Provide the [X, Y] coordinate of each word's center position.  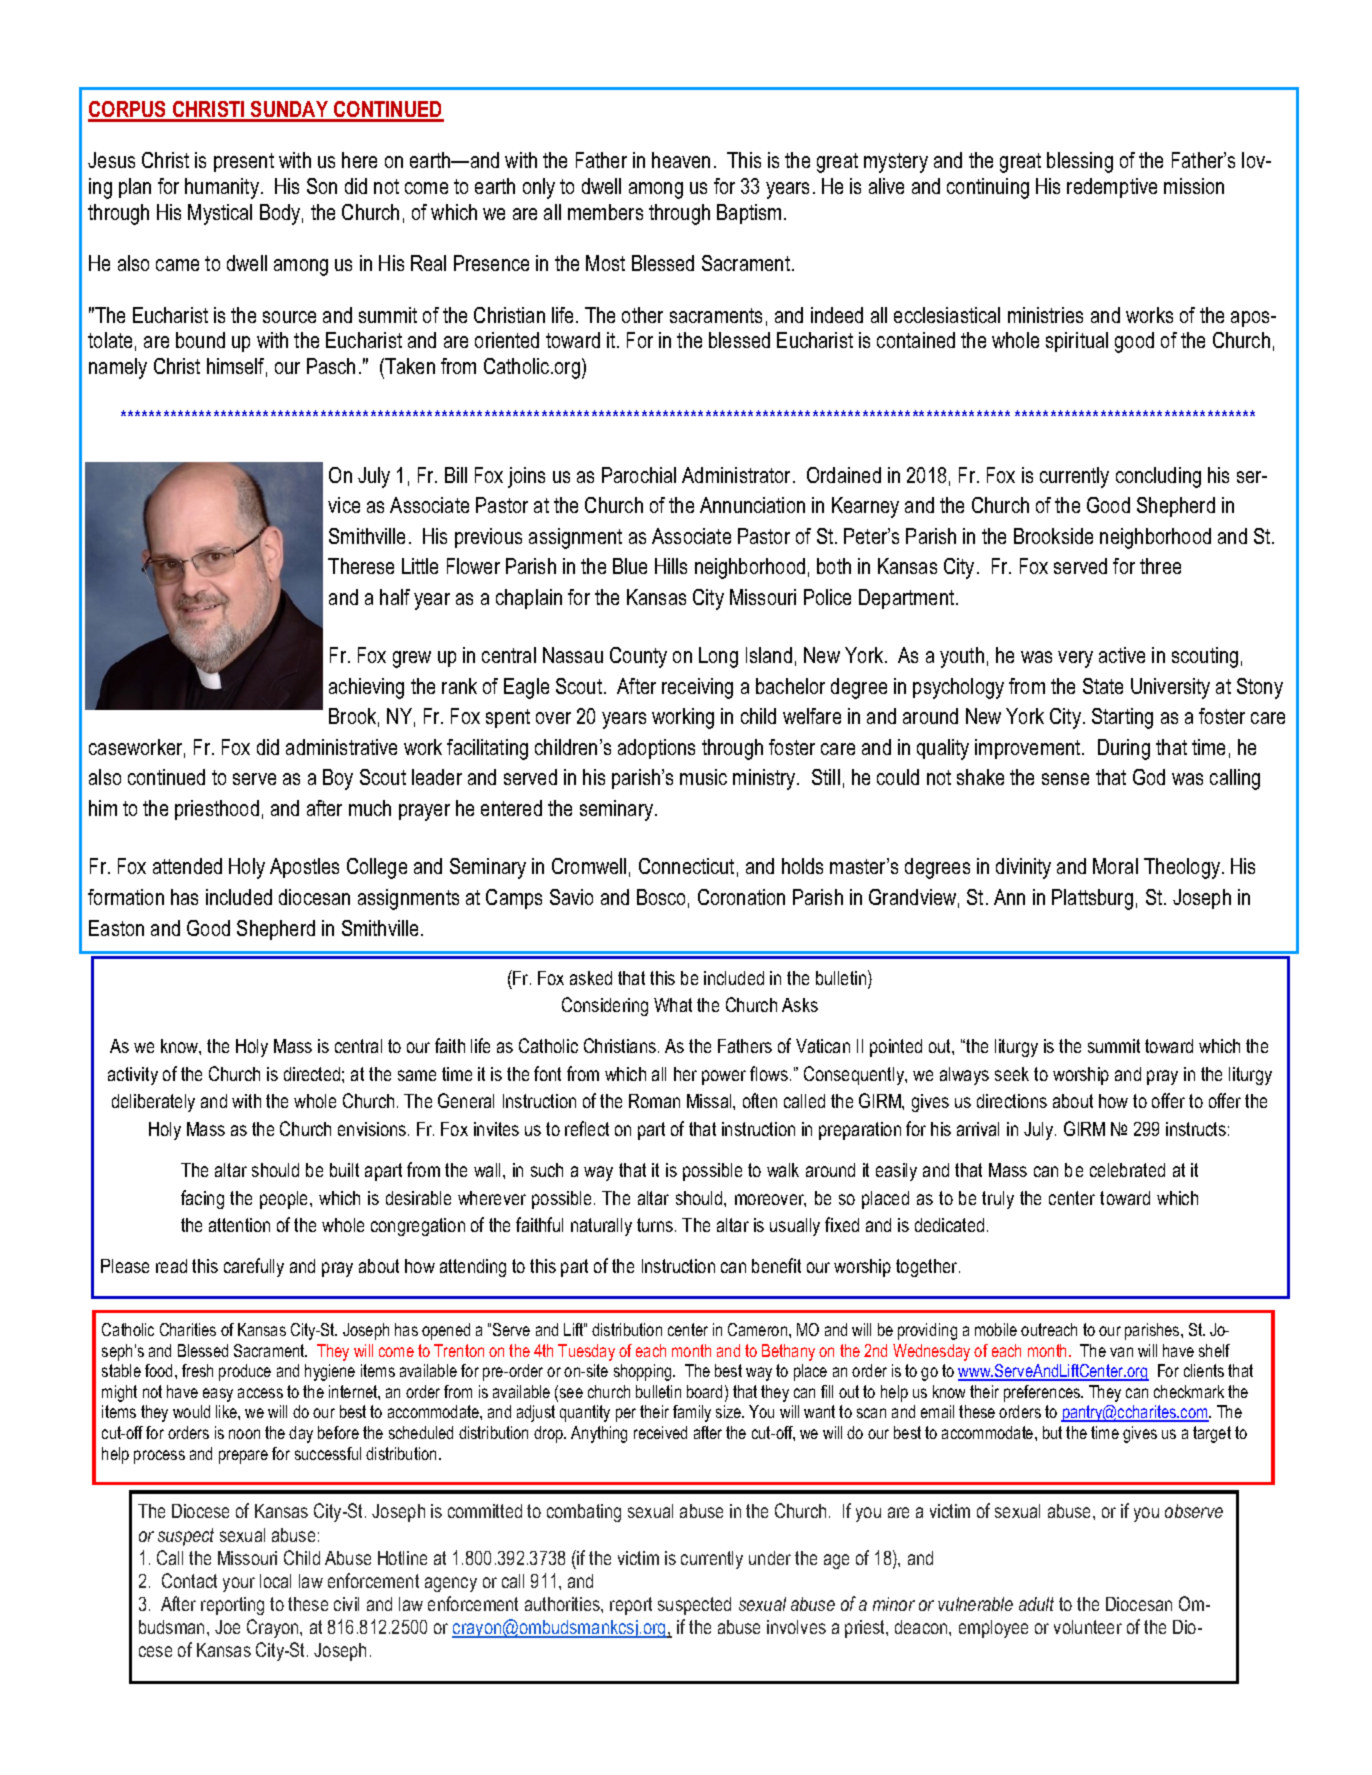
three [1160, 566]
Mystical [220, 214]
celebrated [1127, 1170]
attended [187, 866]
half [395, 597]
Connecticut [686, 866]
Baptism [749, 214]
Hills [671, 566]
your [239, 1584]
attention [239, 1225]
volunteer [1088, 1627]
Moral [1115, 866]
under [770, 1558]
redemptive [1112, 188]
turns [656, 1225]
